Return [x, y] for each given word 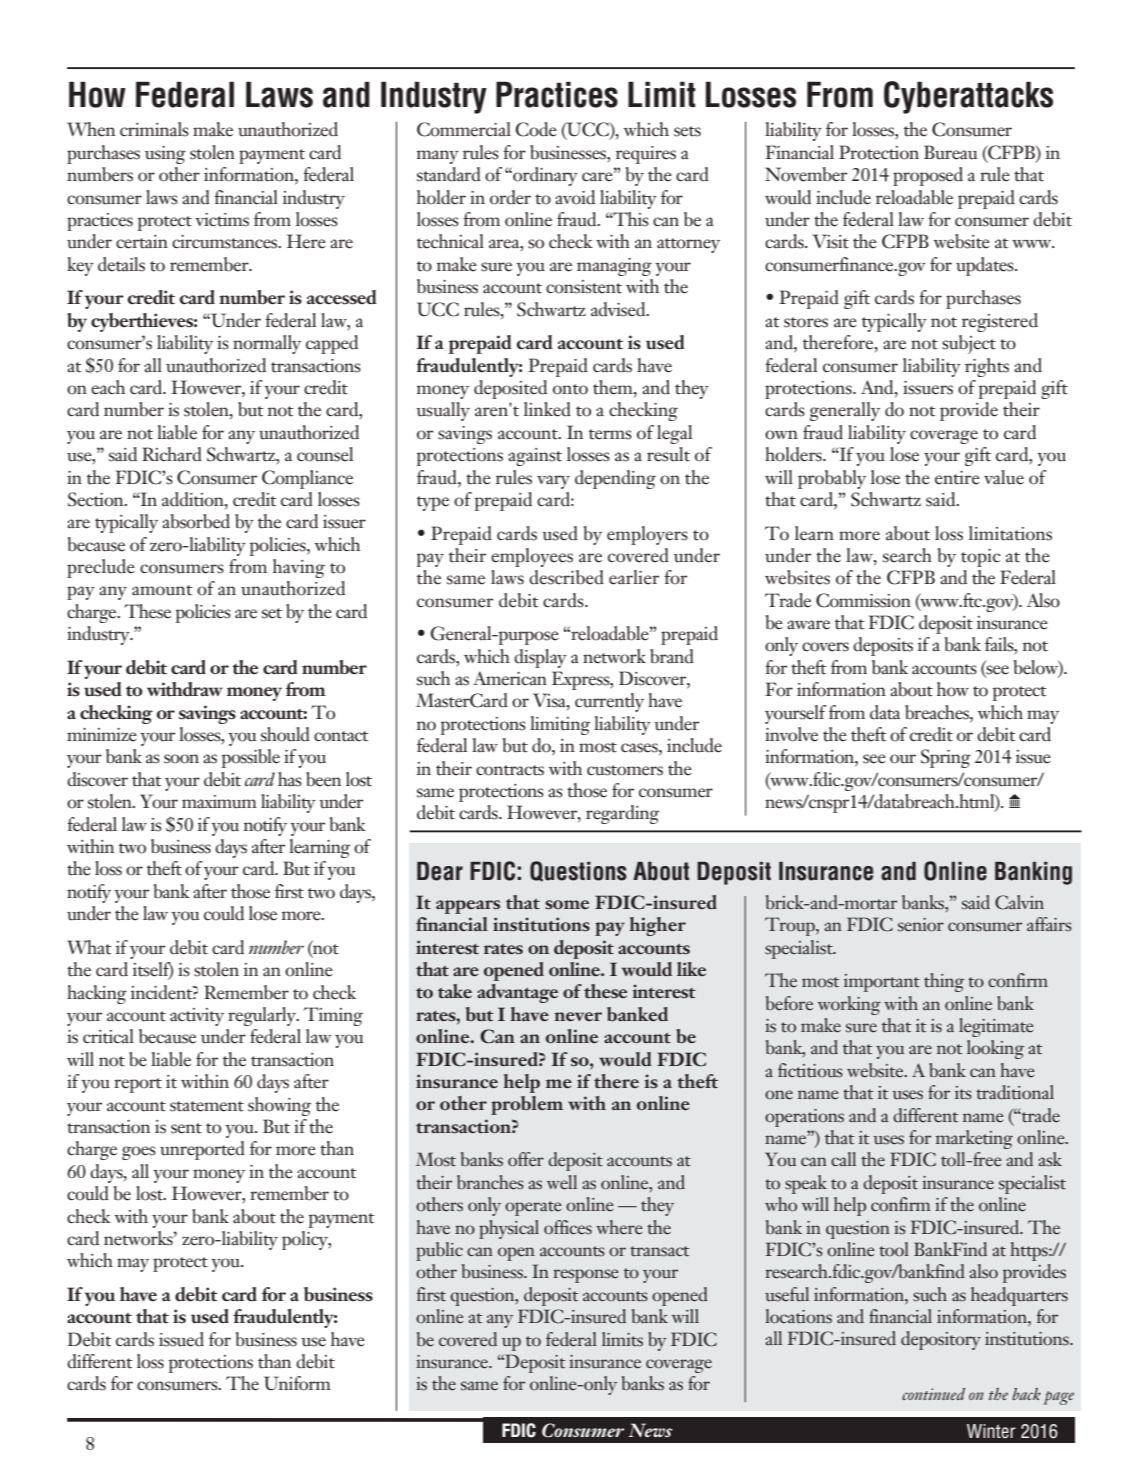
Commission [863, 600]
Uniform [297, 1383]
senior [921, 925]
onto [570, 389]
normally [267, 344]
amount [162, 590]
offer [526, 1159]
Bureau [951, 152]
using [165, 155]
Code [536, 129]
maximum [219, 802]
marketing [974, 1139]
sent [186, 1128]
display [540, 658]
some [567, 904]
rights [987, 367]
